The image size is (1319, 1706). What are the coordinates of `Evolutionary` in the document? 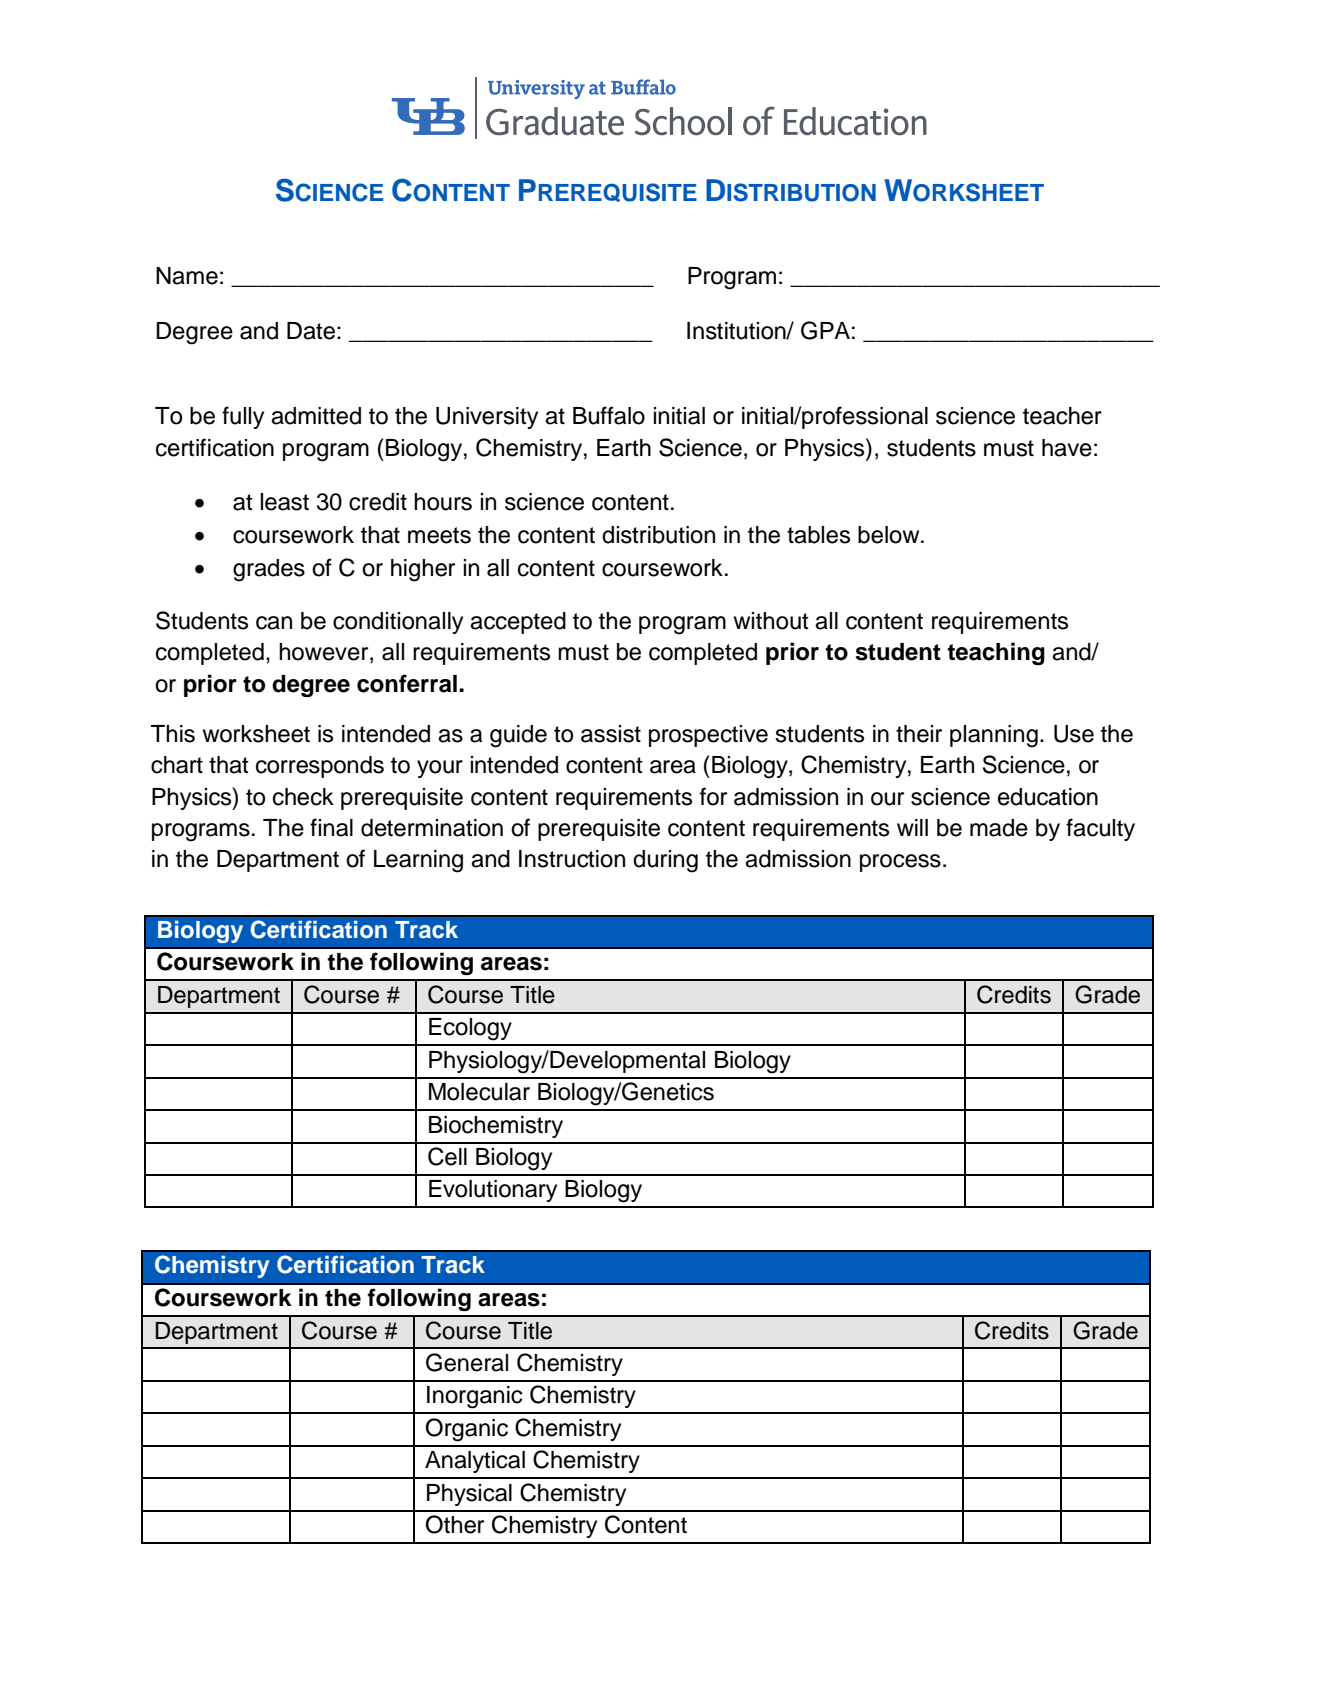 It's located at (493, 1191).
